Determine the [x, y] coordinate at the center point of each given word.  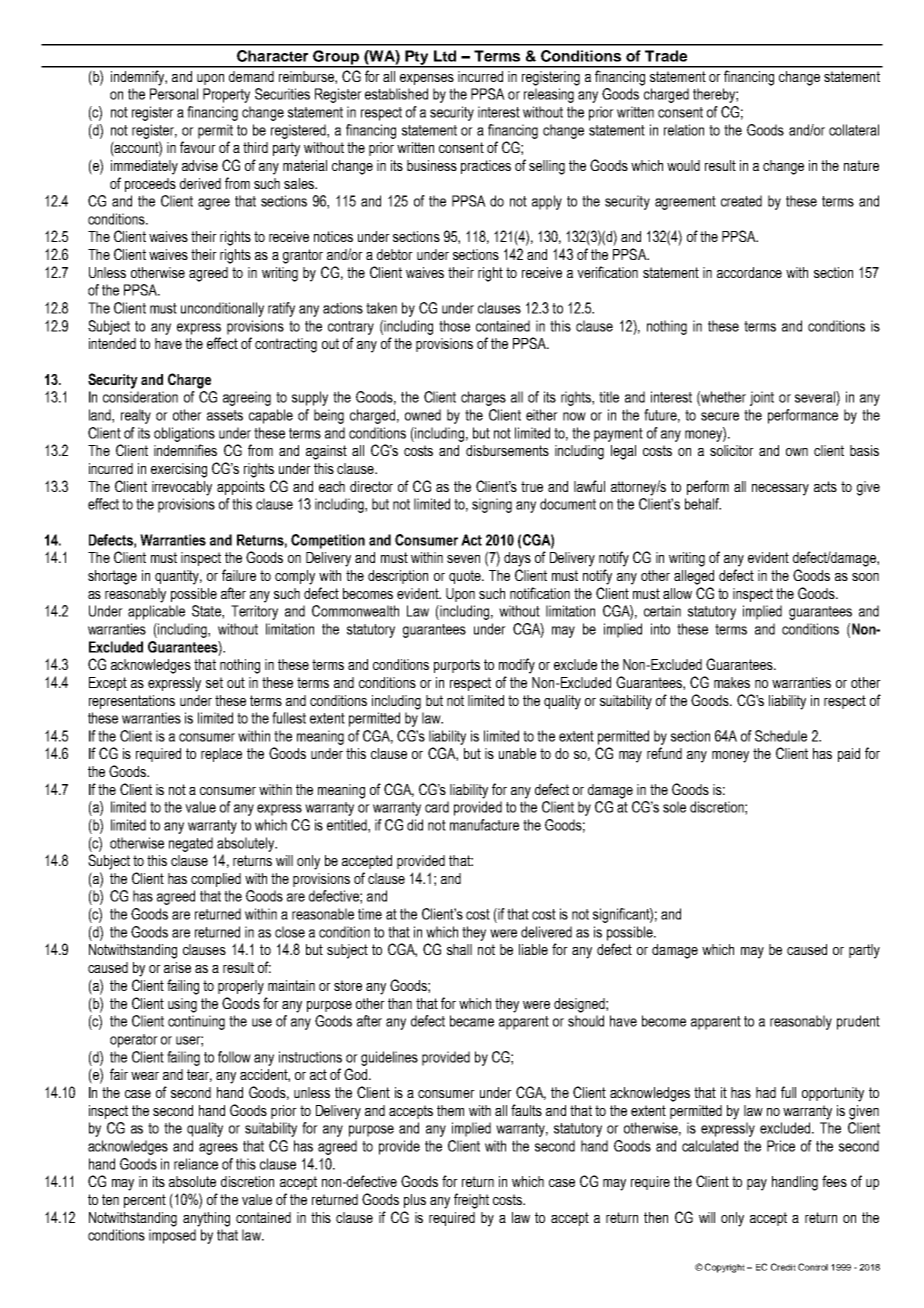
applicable [156, 612]
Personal [174, 94]
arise [177, 967]
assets [225, 415]
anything [206, 1219]
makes [732, 682]
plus [415, 1201]
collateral [854, 130]
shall [459, 949]
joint [762, 398]
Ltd [445, 56]
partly [864, 951]
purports [457, 666]
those [454, 326]
